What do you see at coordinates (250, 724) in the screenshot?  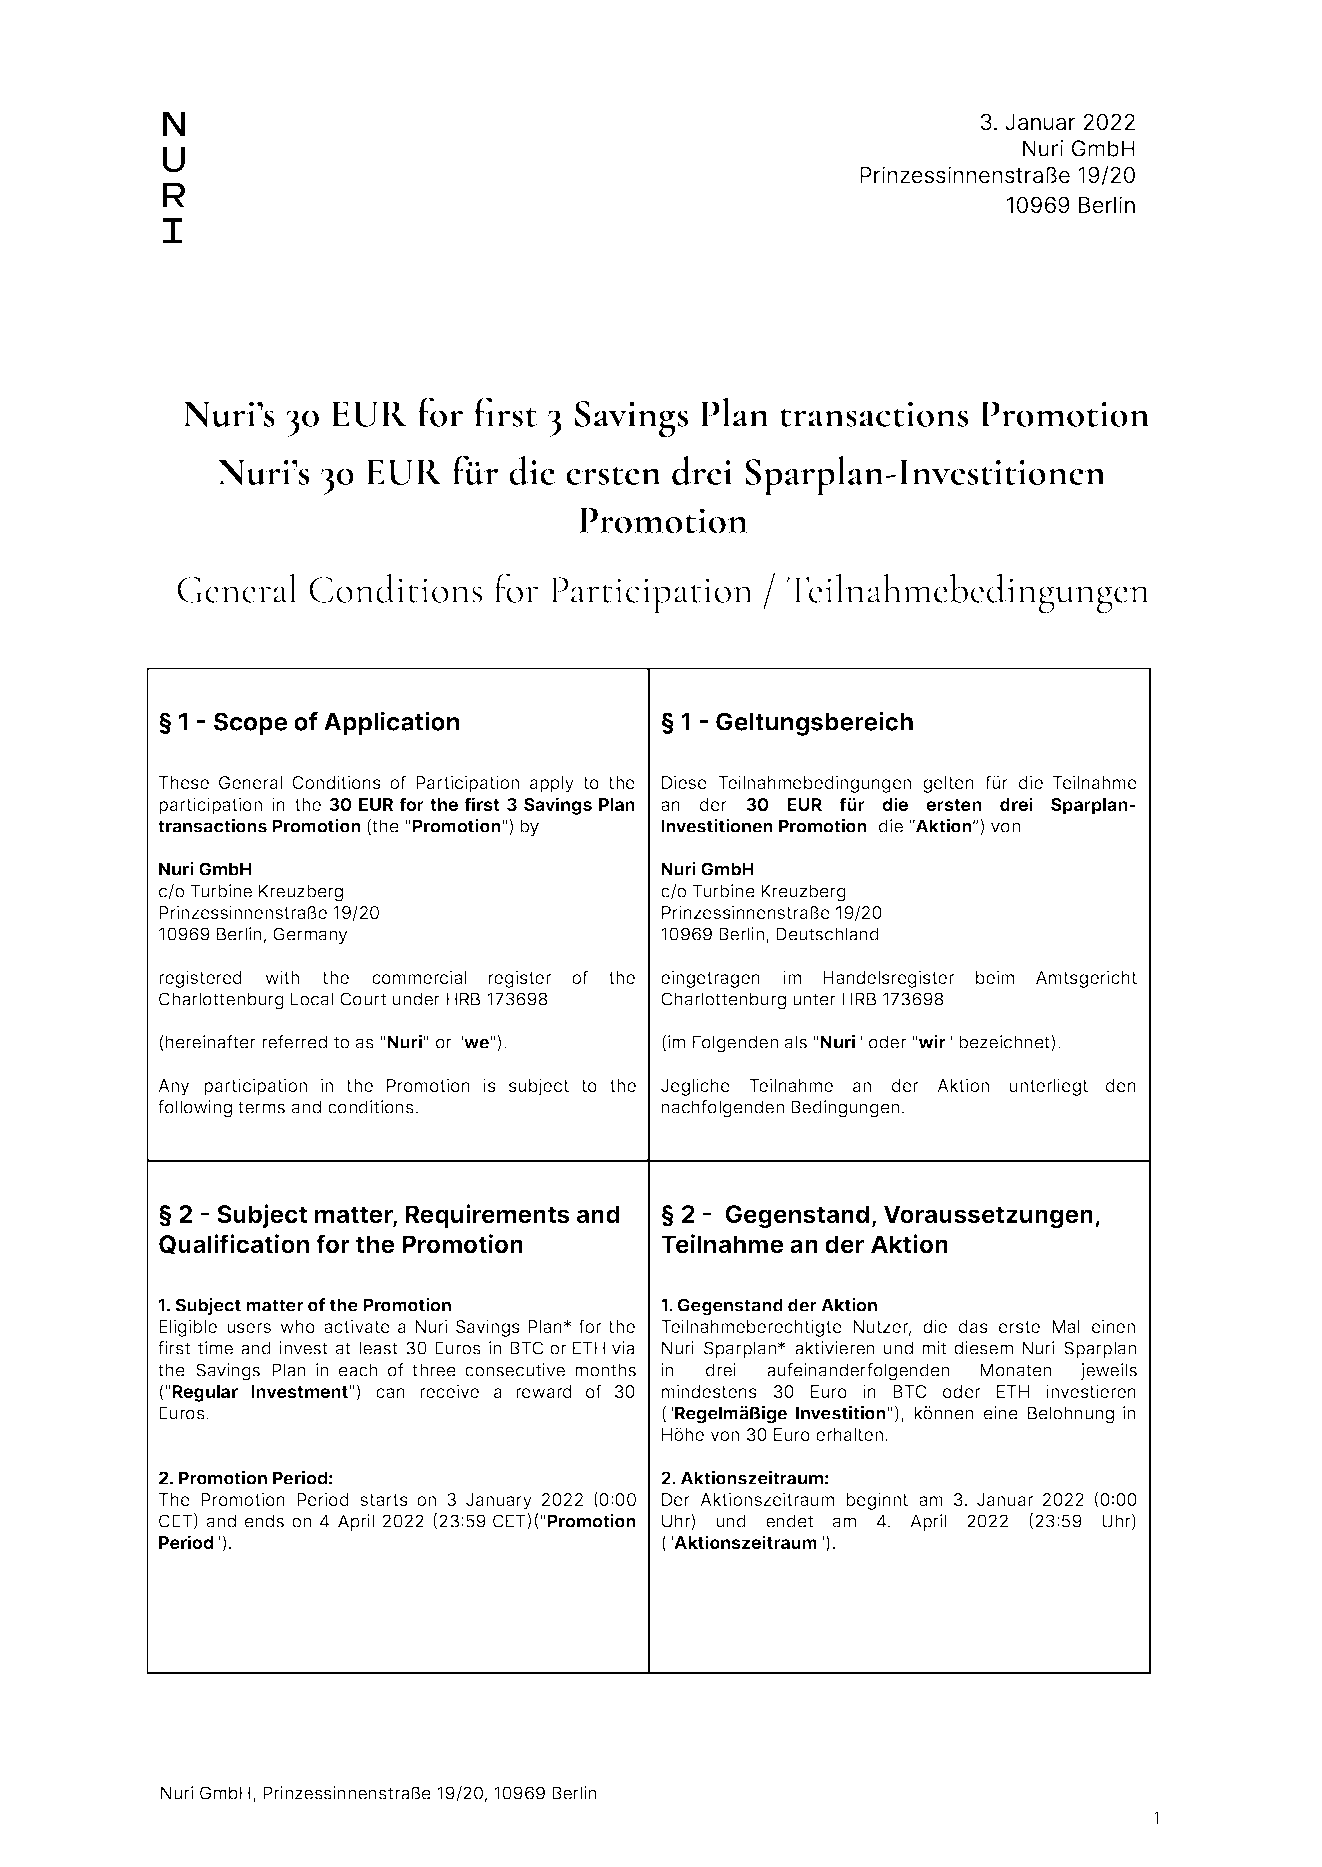 I see `Scope` at bounding box center [250, 724].
